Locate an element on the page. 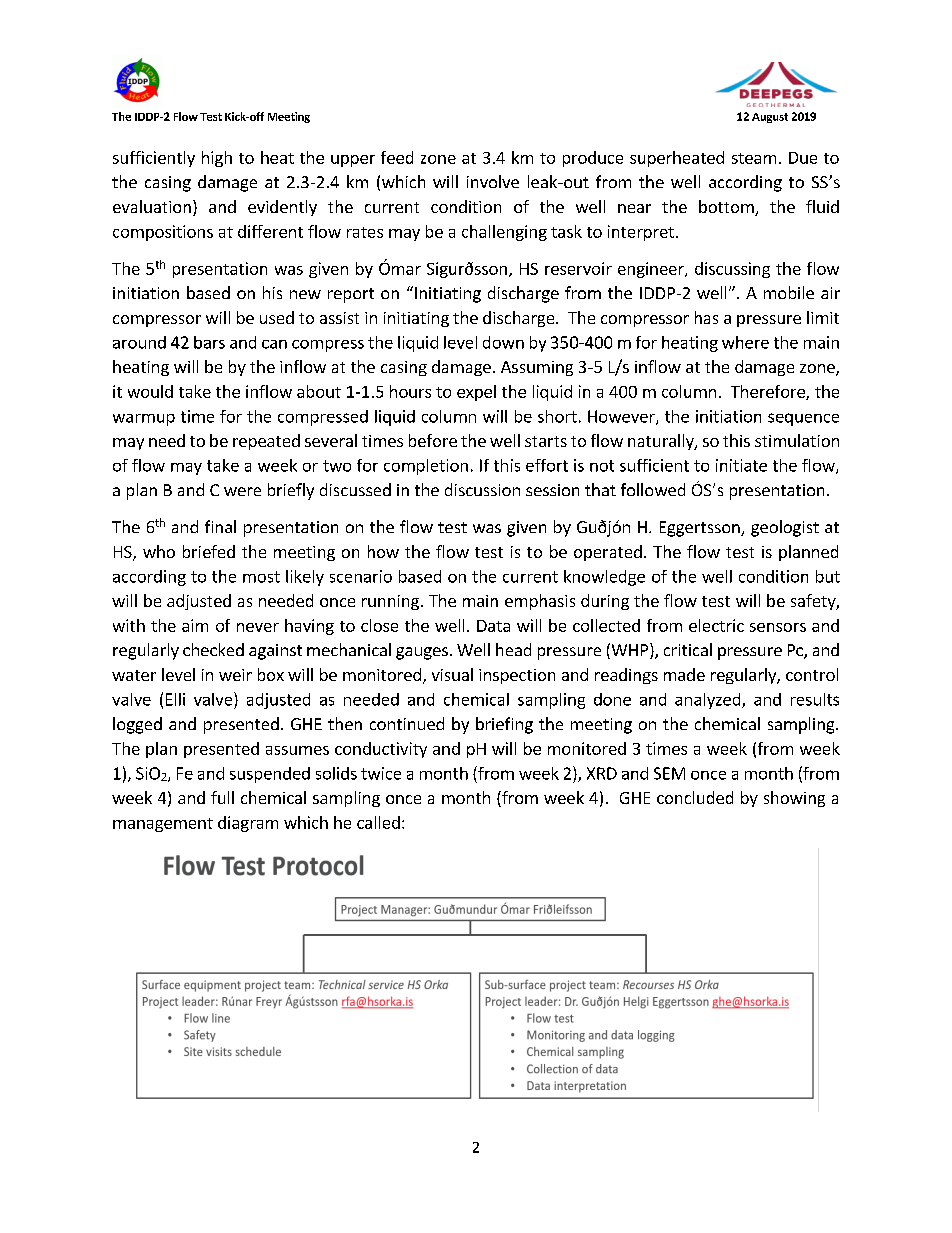 This image has width=952, height=1233. high is located at coordinates (217, 159).
